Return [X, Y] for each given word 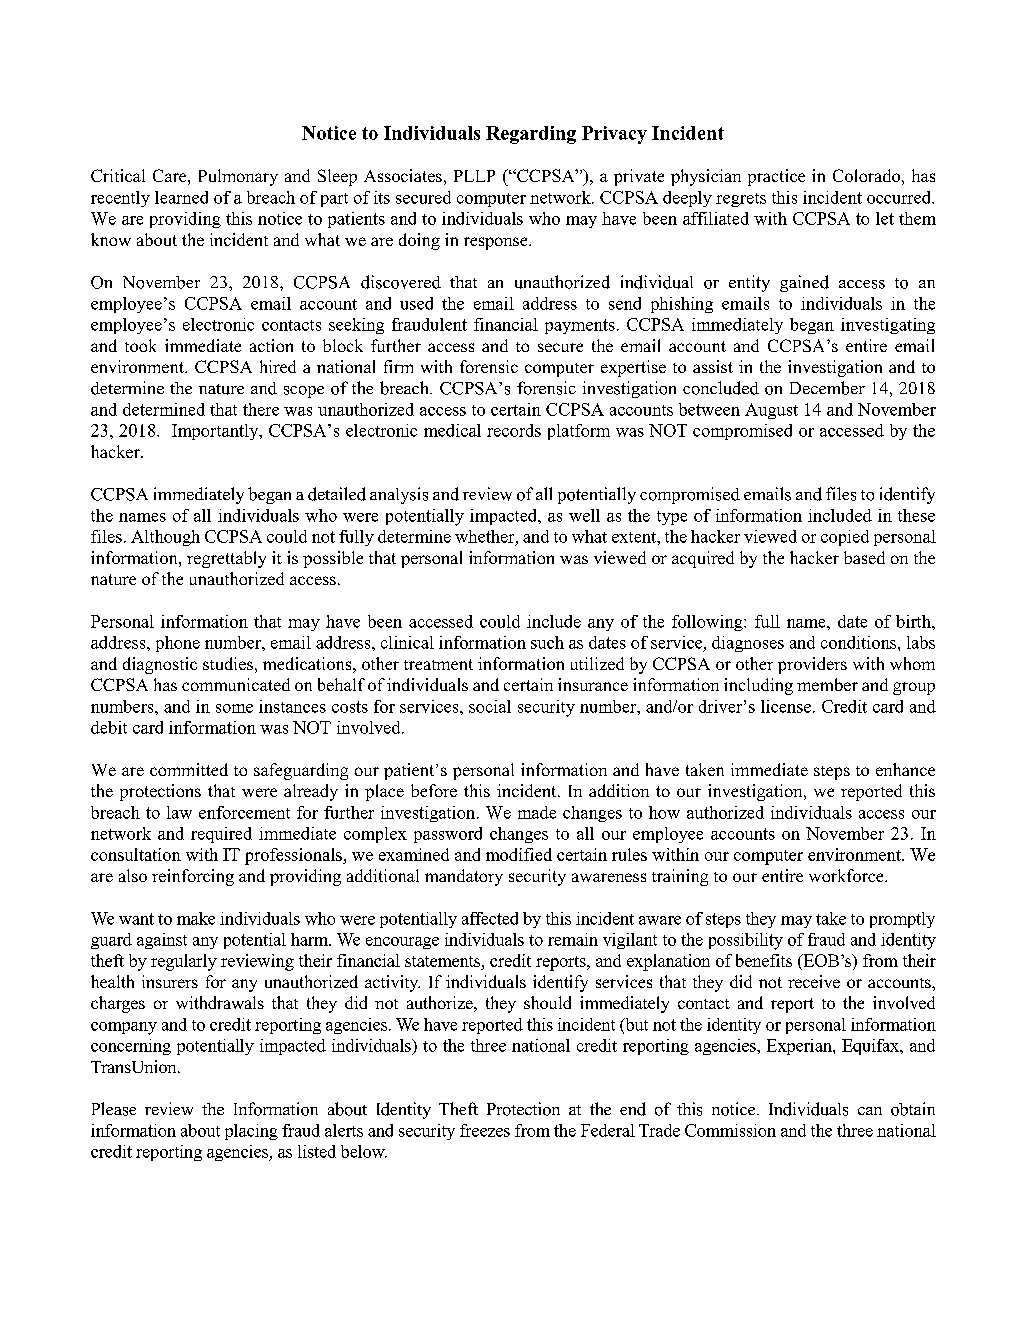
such [547, 642]
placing [251, 1132]
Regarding [531, 135]
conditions [860, 642]
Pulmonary [238, 177]
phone [178, 644]
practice [776, 177]
